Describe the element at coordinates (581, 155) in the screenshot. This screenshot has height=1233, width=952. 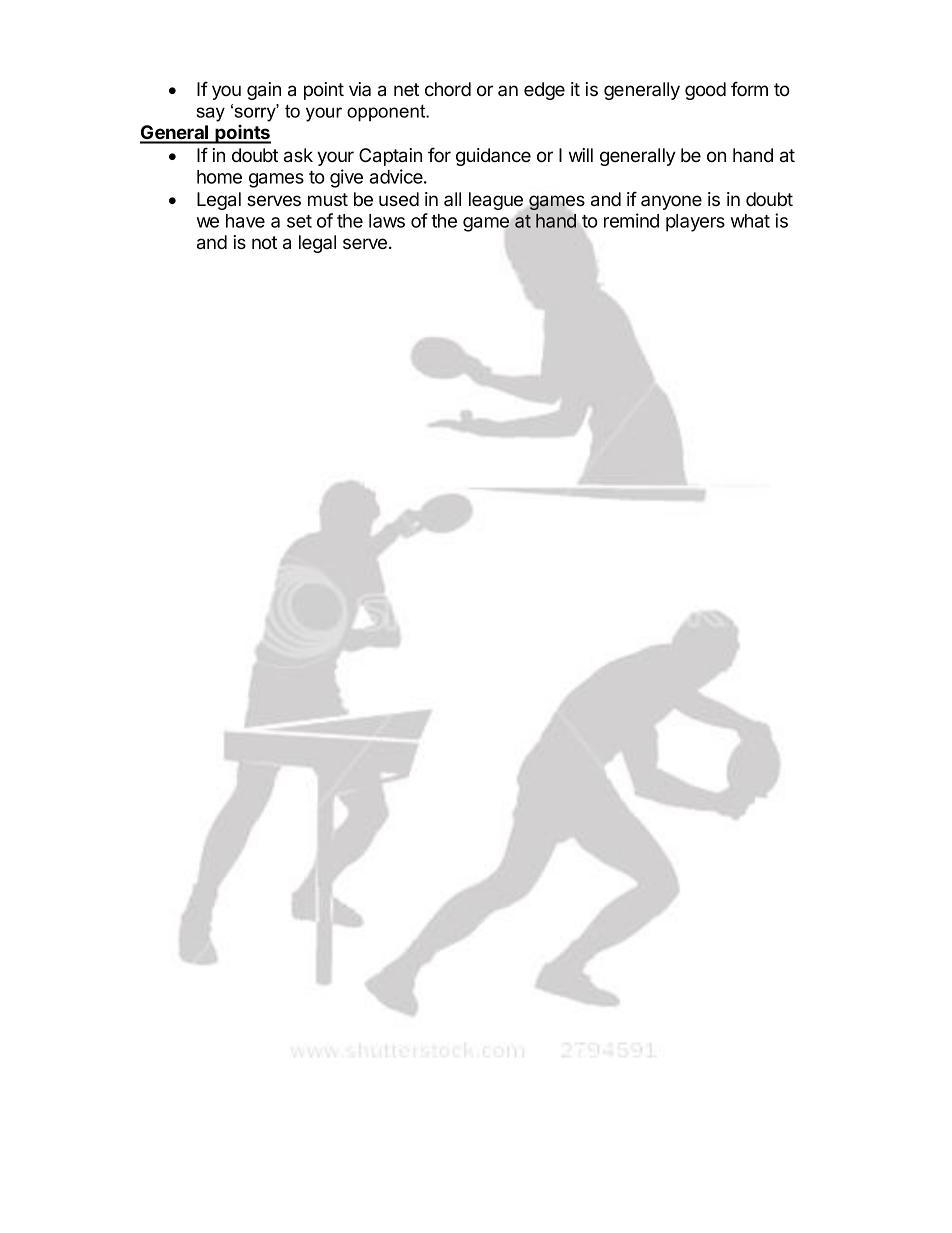
I see `will` at that location.
